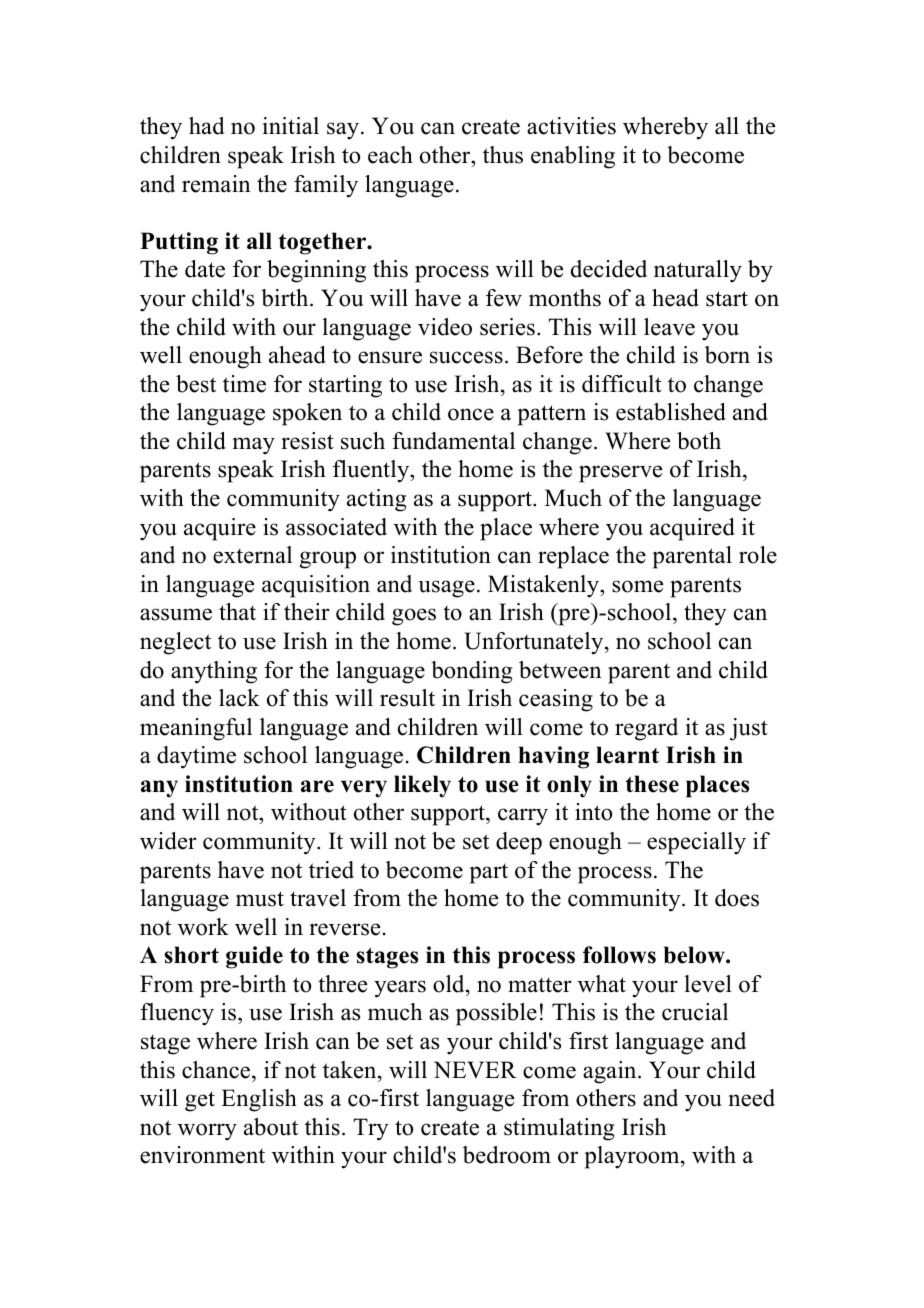 The height and width of the screenshot is (1308, 924). What do you see at coordinates (216, 184) in the screenshot?
I see `remain` at bounding box center [216, 184].
